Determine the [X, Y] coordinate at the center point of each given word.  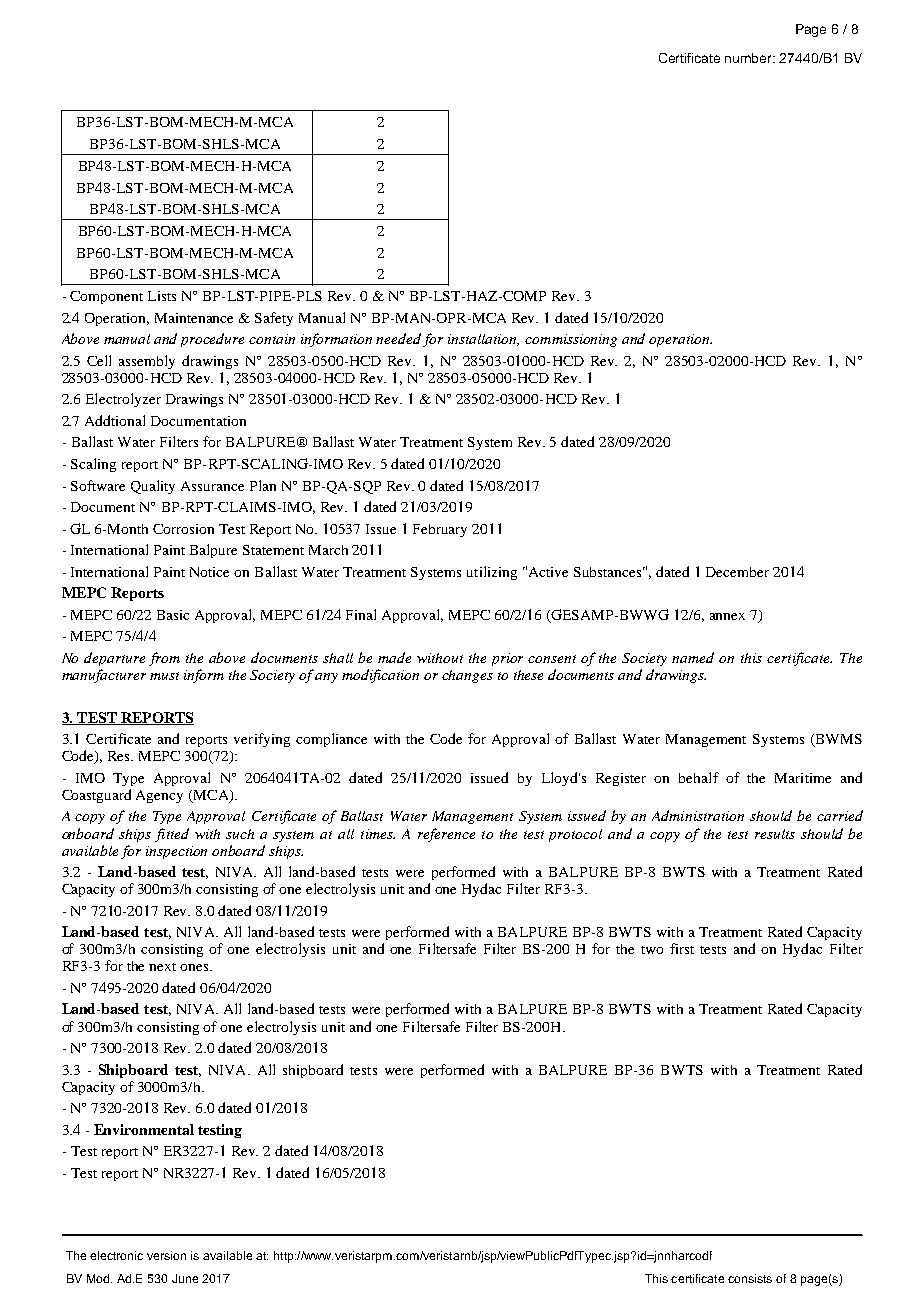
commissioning [571, 340]
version [166, 1255]
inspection [176, 852]
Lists [162, 296]
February [440, 530]
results [775, 834]
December [737, 572]
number [750, 58]
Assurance [212, 486]
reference [446, 835]
